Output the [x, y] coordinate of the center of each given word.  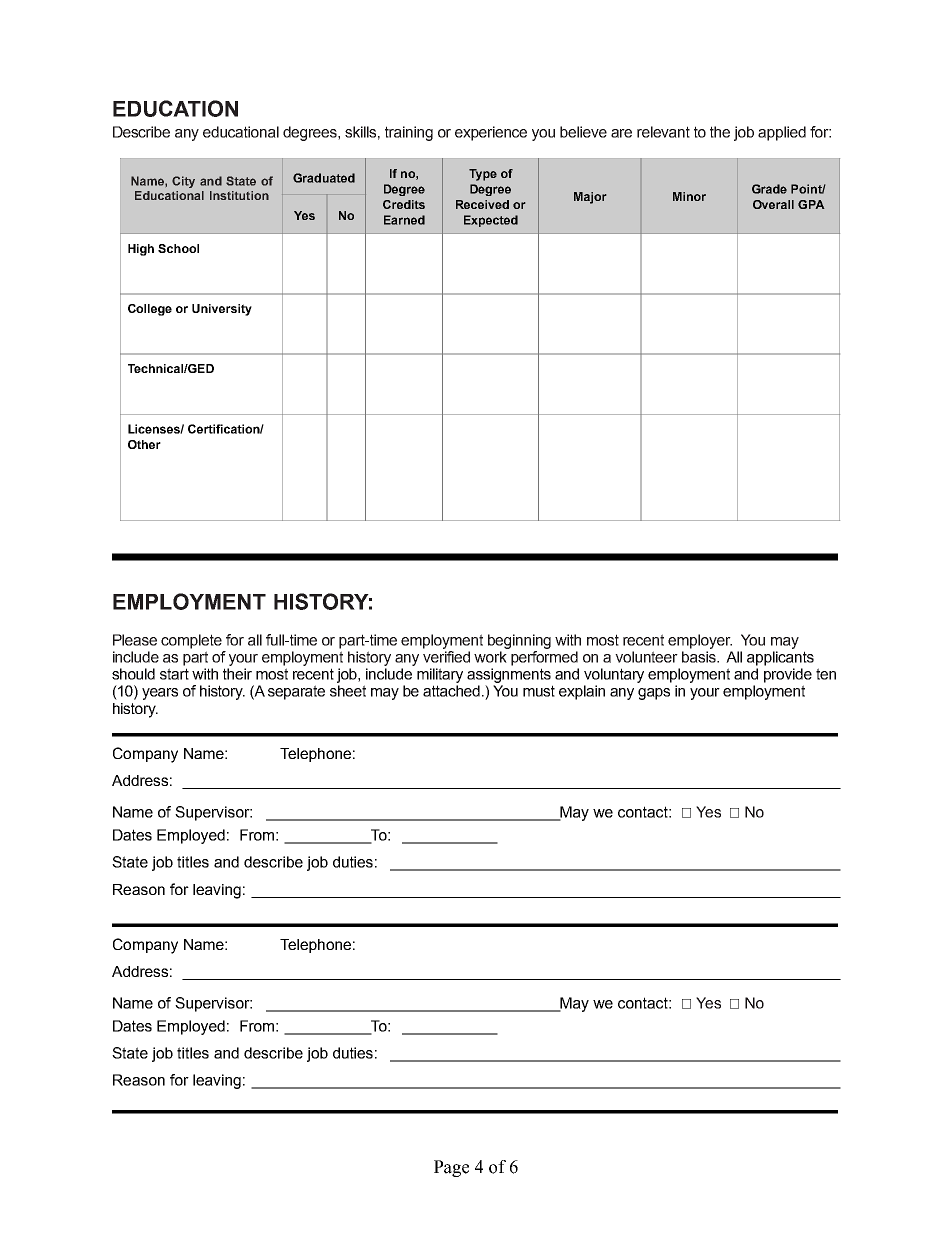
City [183, 182]
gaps [654, 694]
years [160, 694]
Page [451, 1168]
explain [582, 692]
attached [451, 691]
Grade [769, 189]
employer [700, 641]
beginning [519, 641]
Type [483, 175]
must [539, 691]
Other [144, 444]
